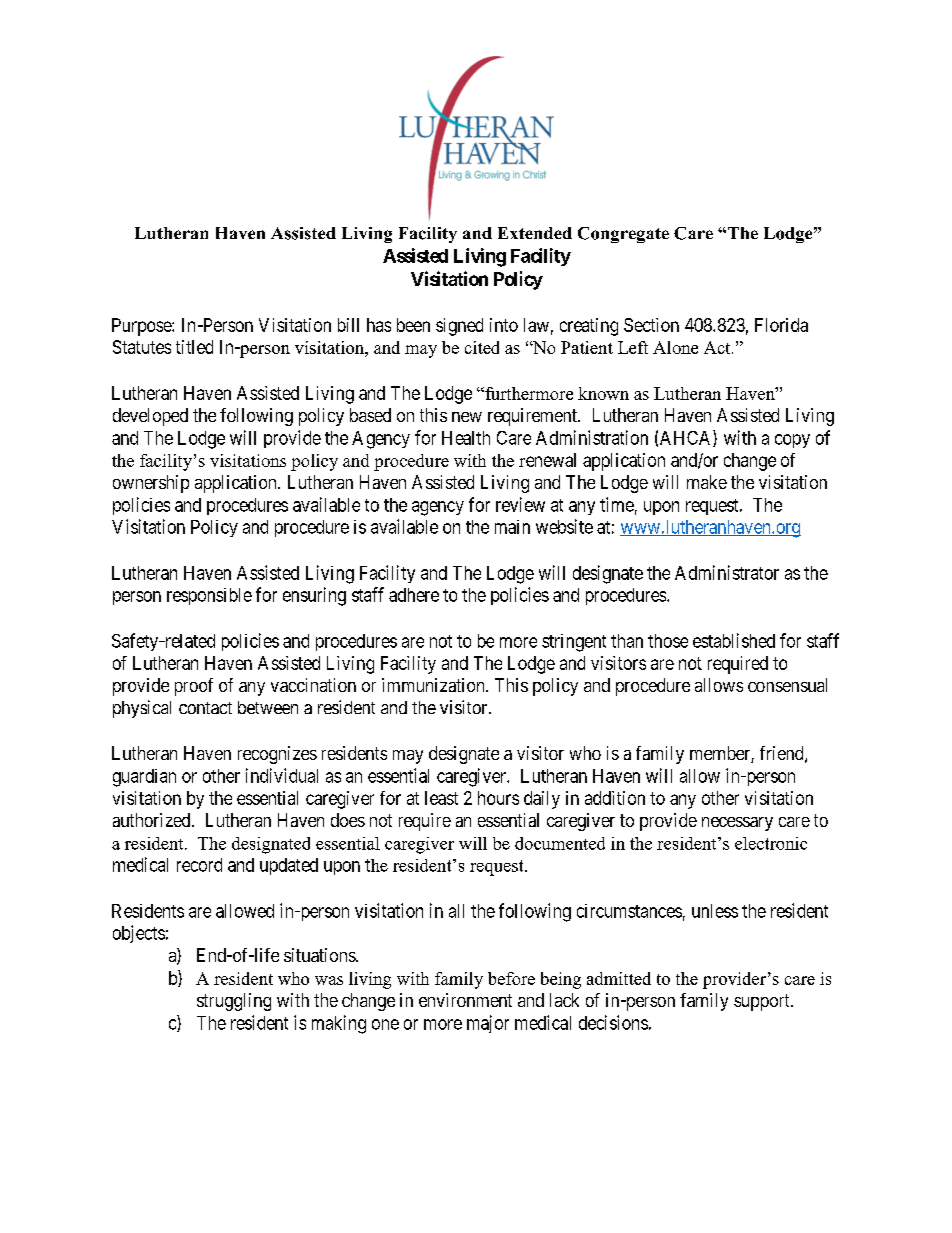 Image resolution: width=952 pixels, height=1233 pixels. Describe the element at coordinates (414, 595) in the page. I see `adhere` at that location.
